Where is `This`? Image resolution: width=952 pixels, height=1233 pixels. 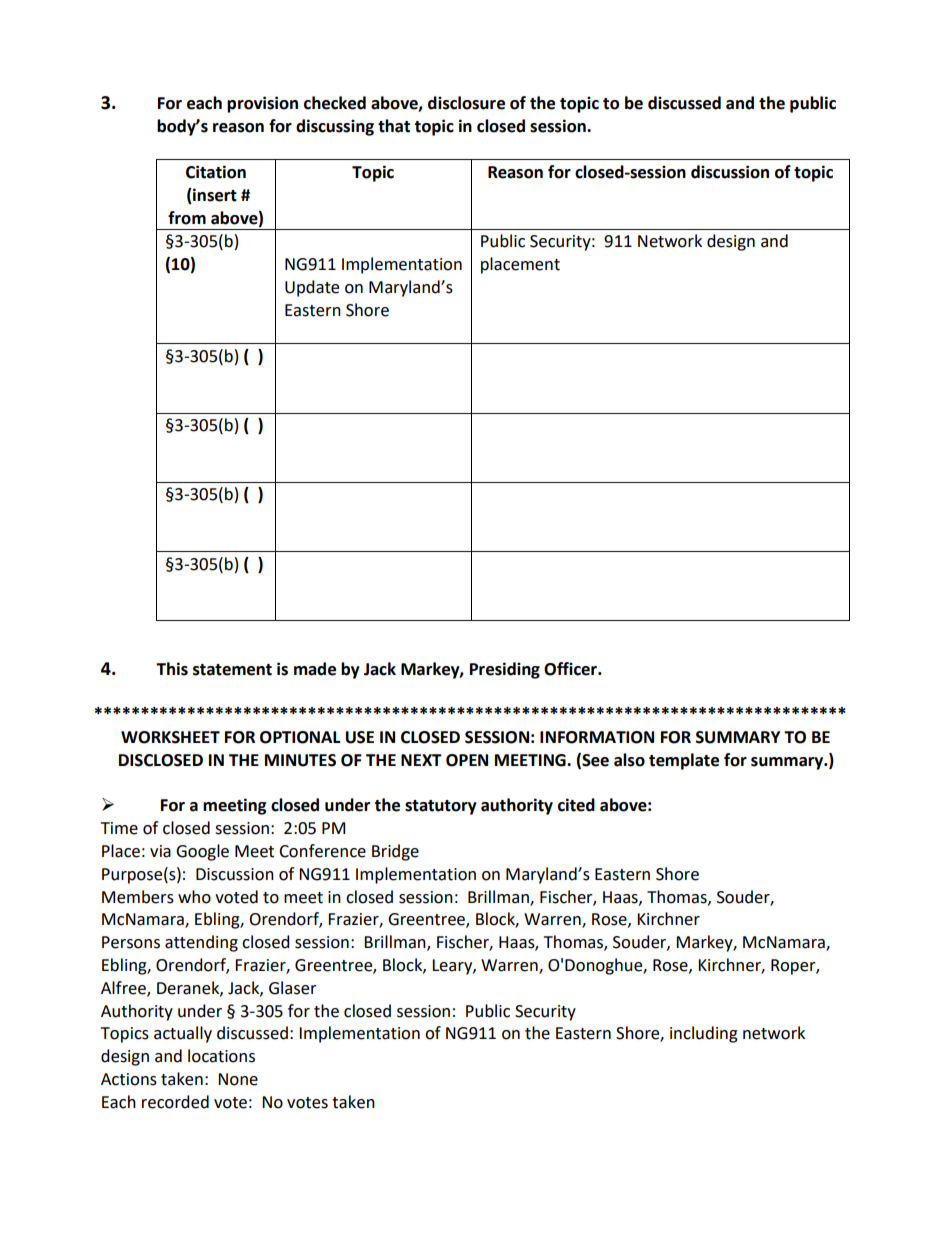
This is located at coordinates (172, 669).
